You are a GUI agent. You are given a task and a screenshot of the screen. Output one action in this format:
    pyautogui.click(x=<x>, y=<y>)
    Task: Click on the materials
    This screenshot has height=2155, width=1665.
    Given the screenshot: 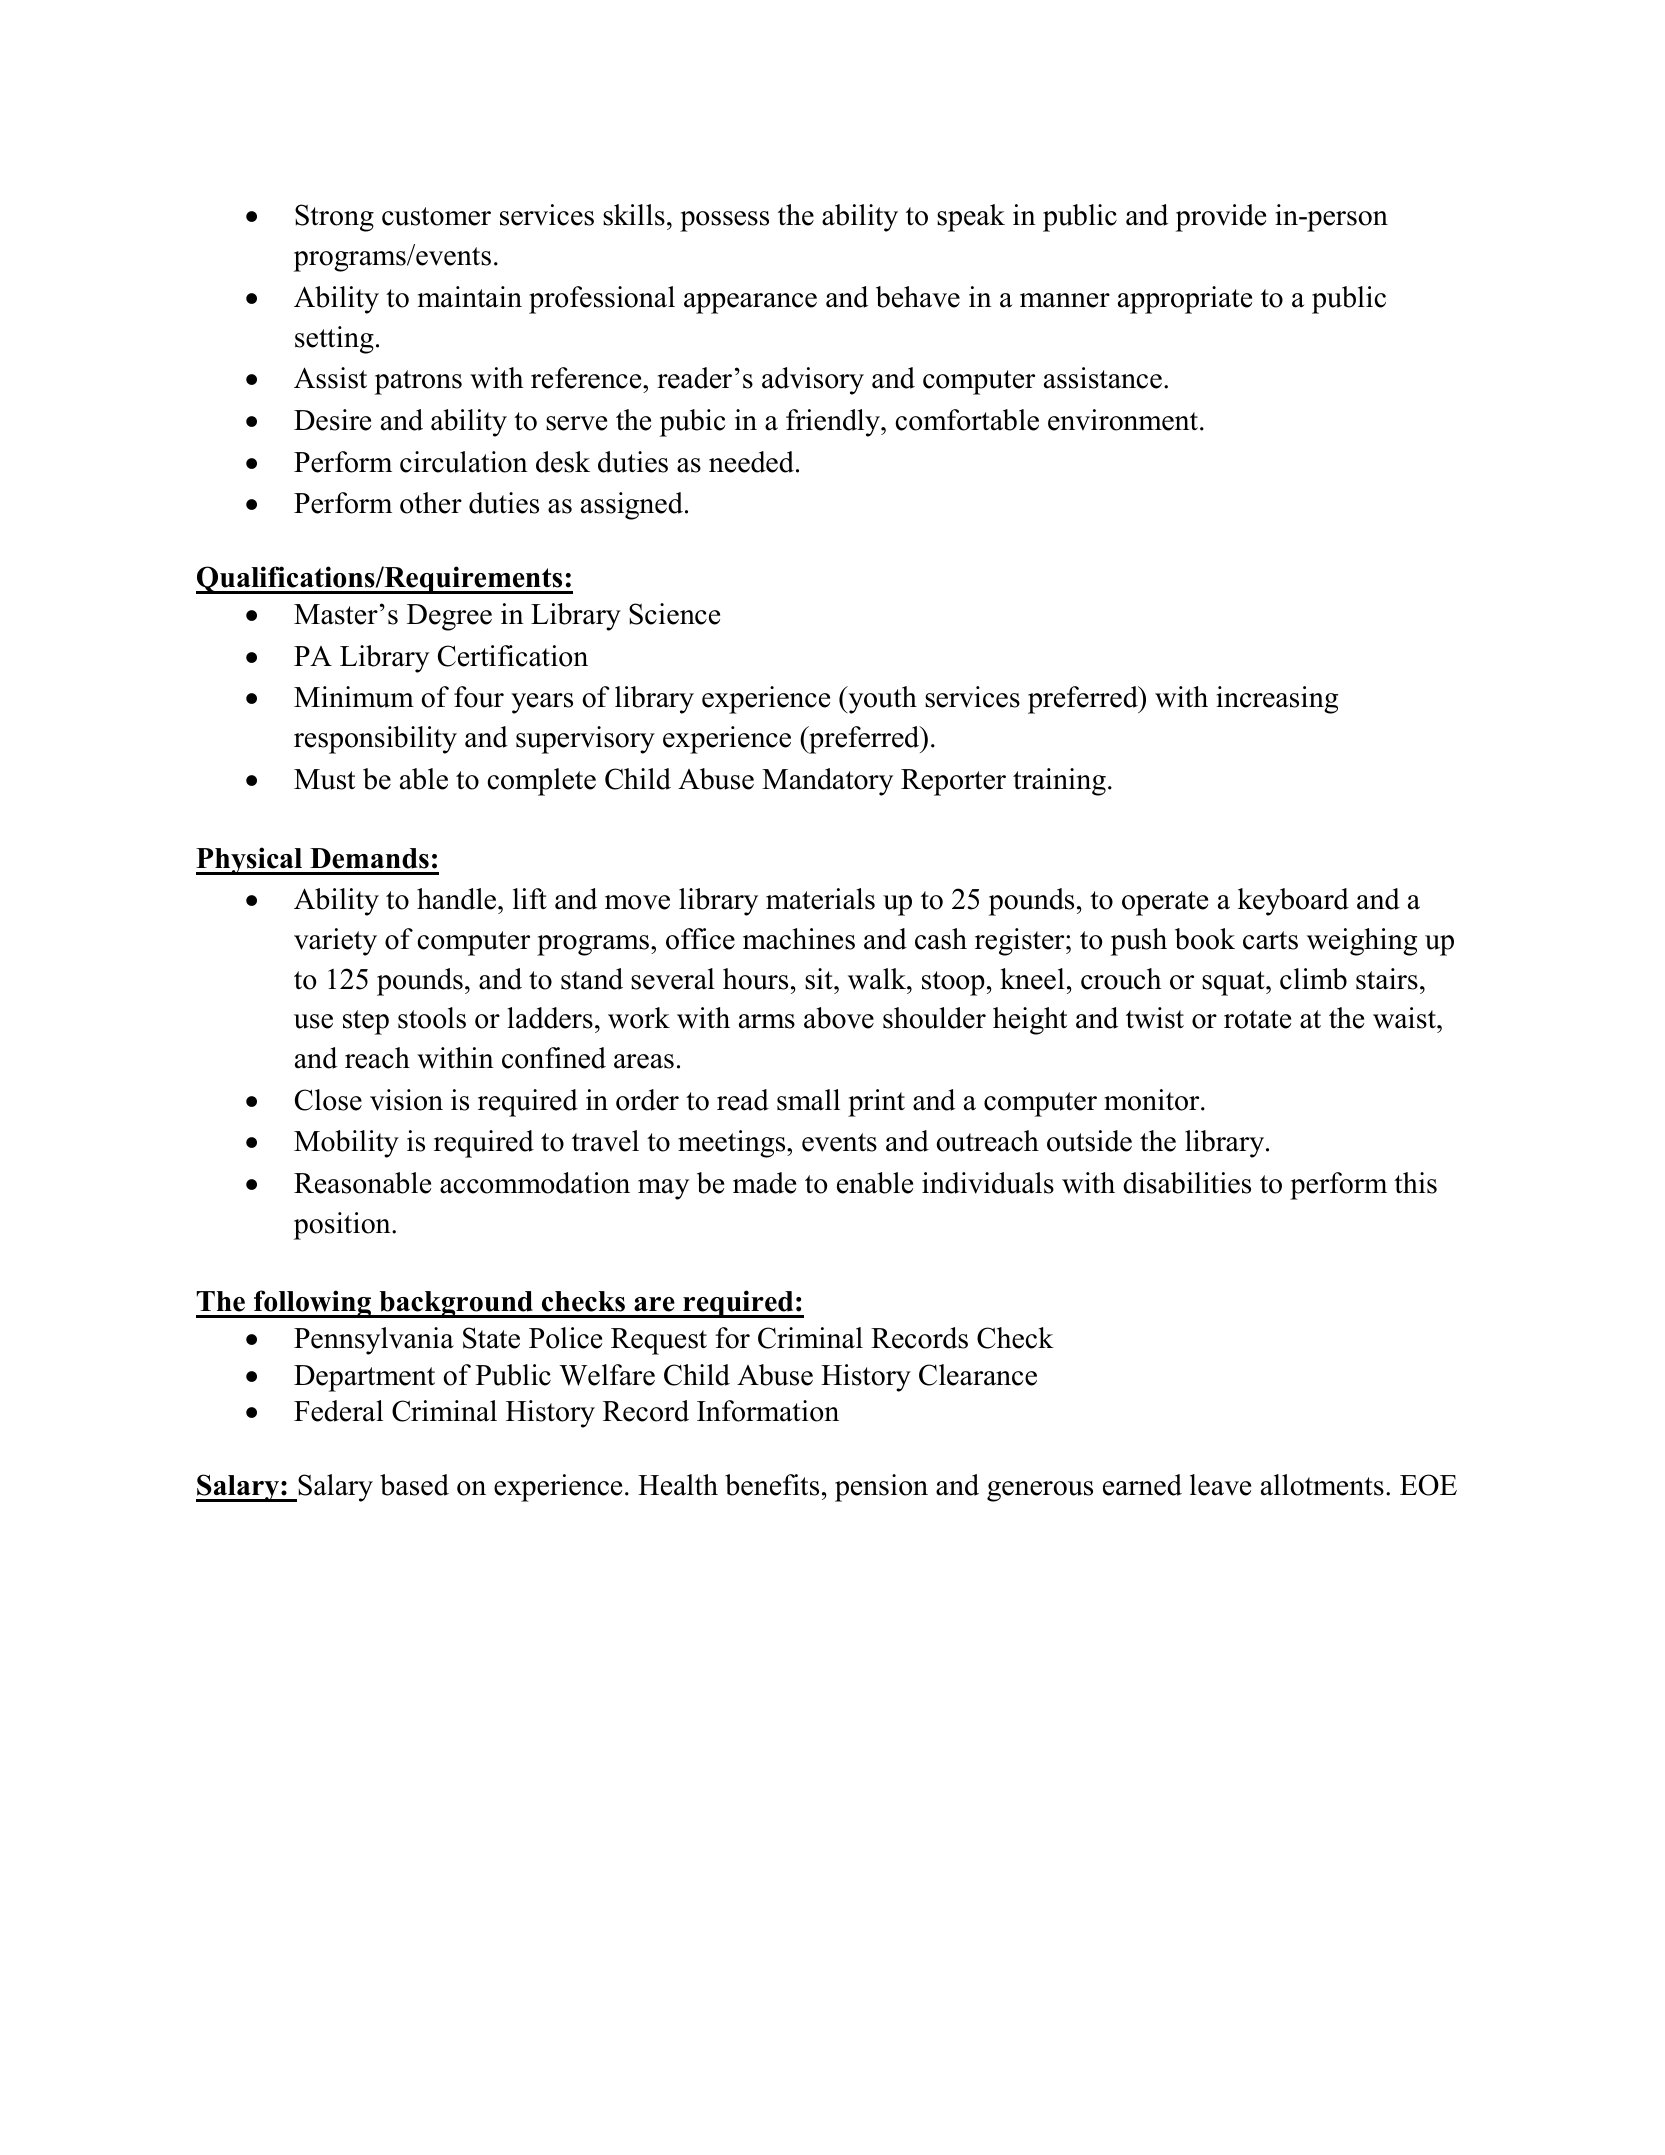 What is the action you would take?
    pyautogui.click(x=820, y=899)
